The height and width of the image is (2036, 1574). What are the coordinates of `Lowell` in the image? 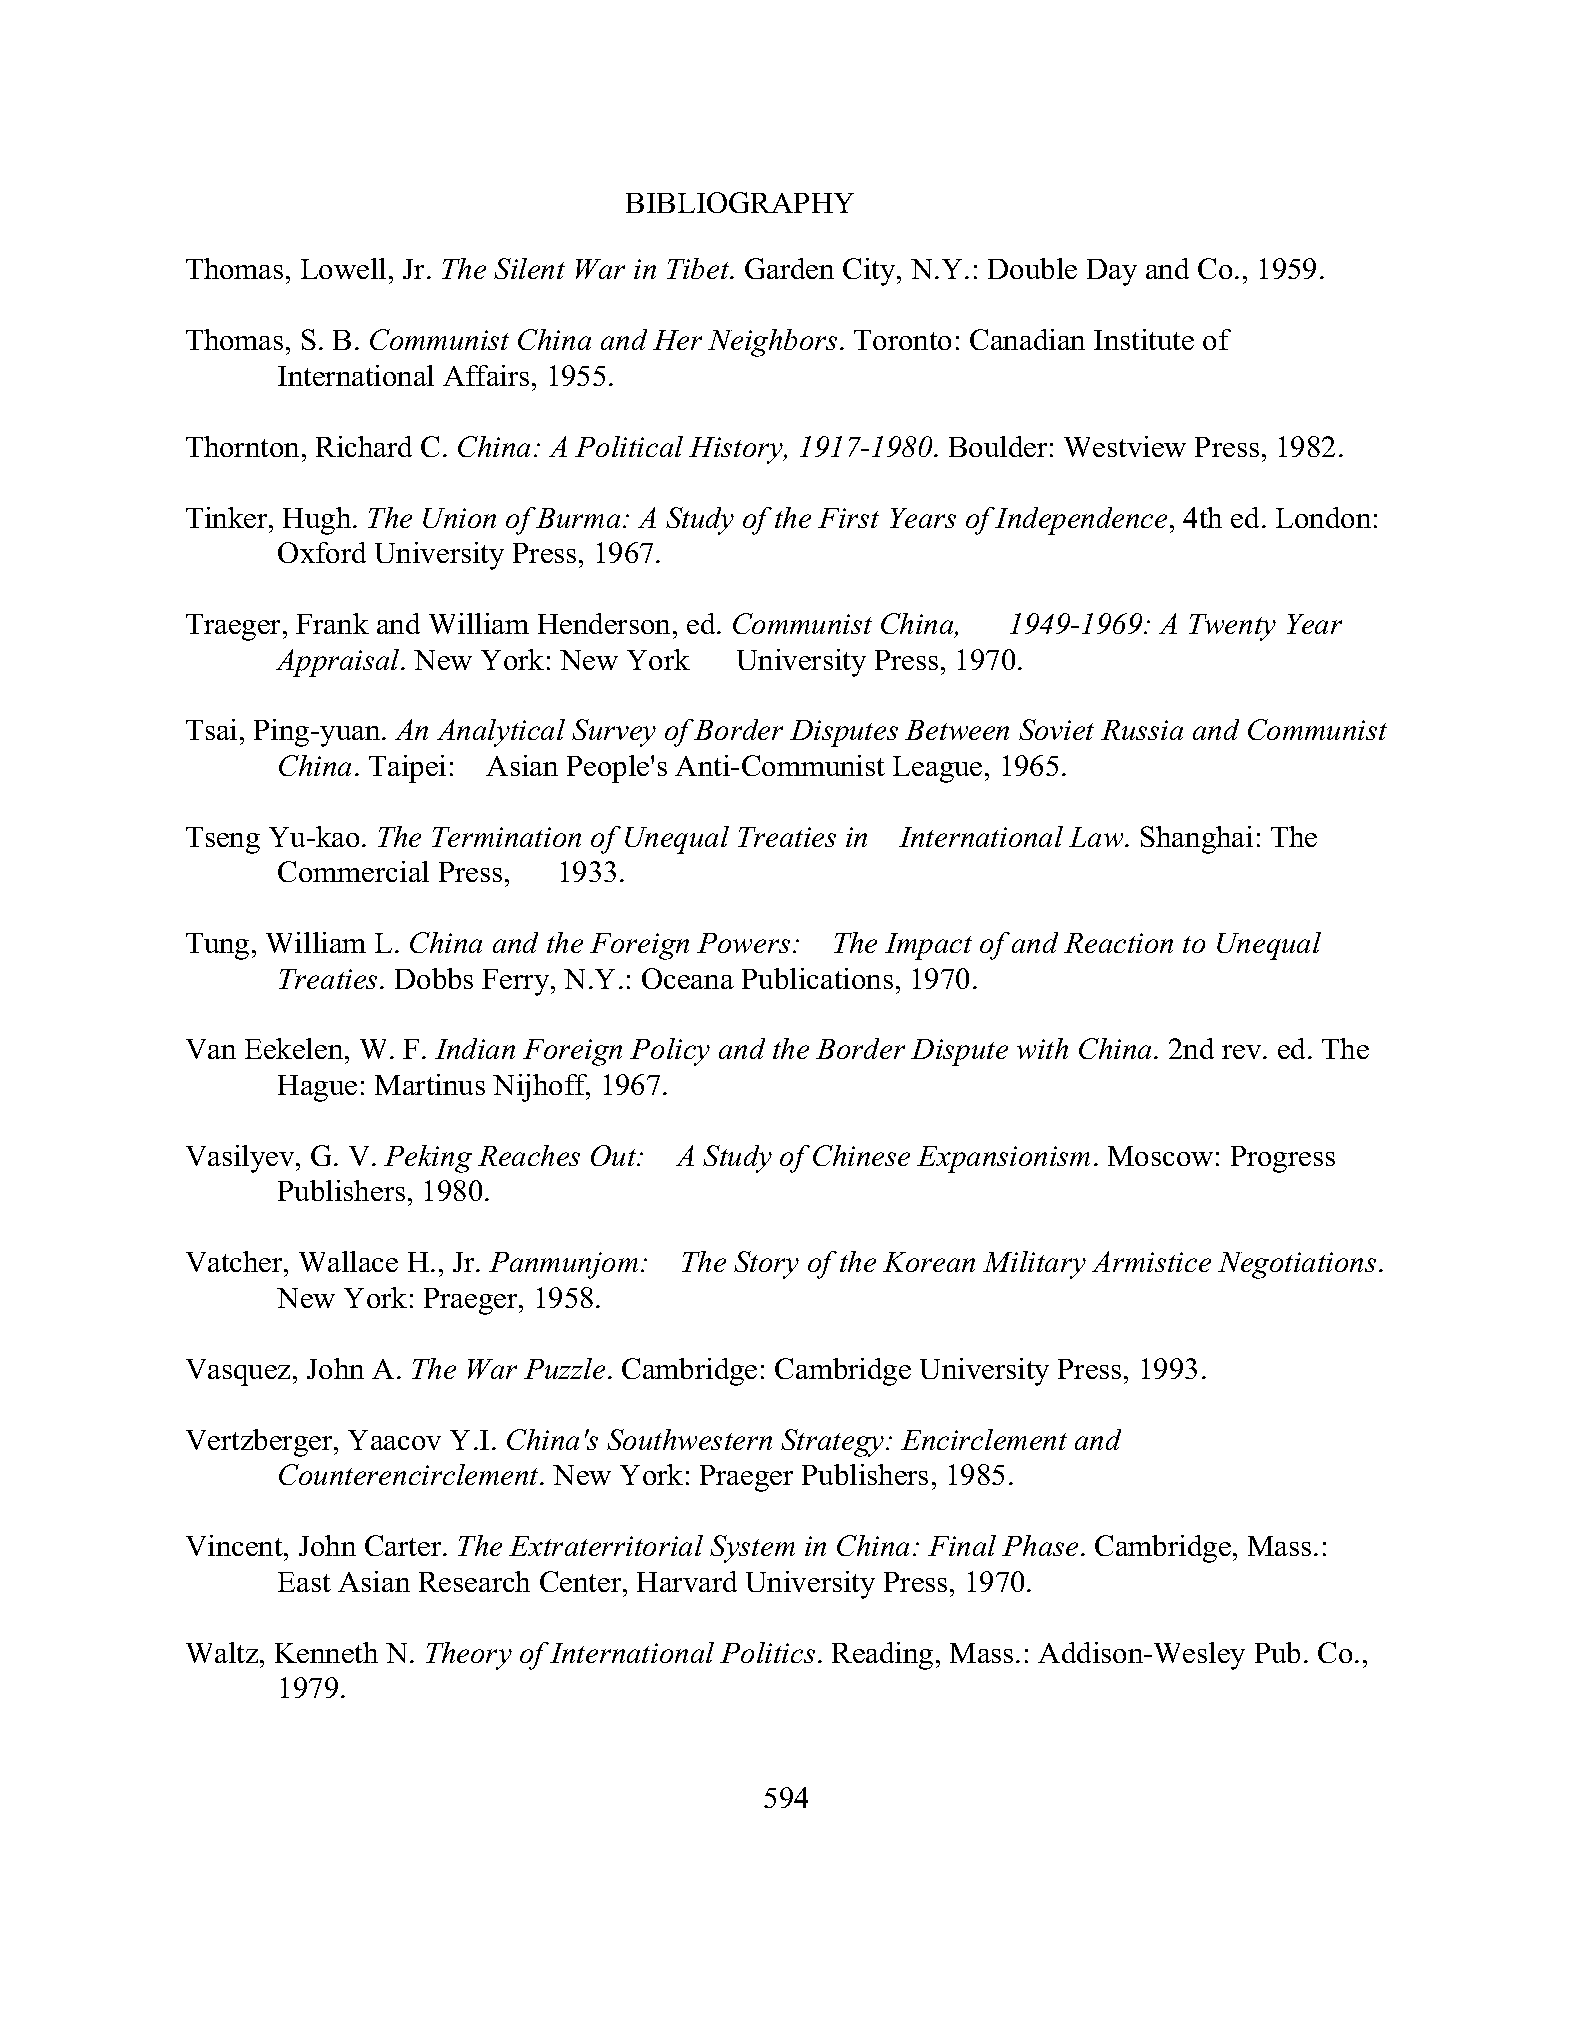 It's located at (343, 268).
